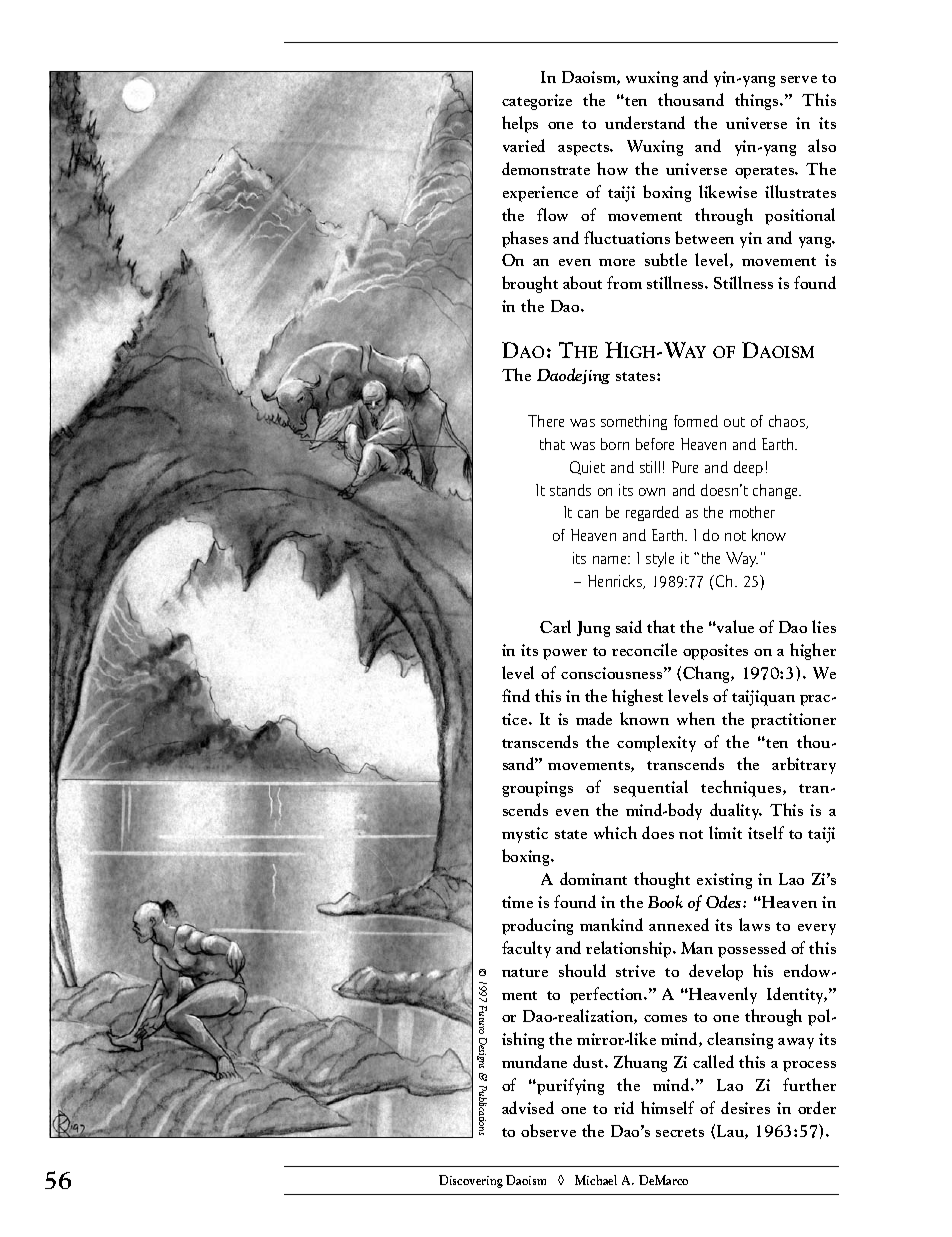 This image has width=952, height=1237. I want to click on faculty, so click(526, 949).
